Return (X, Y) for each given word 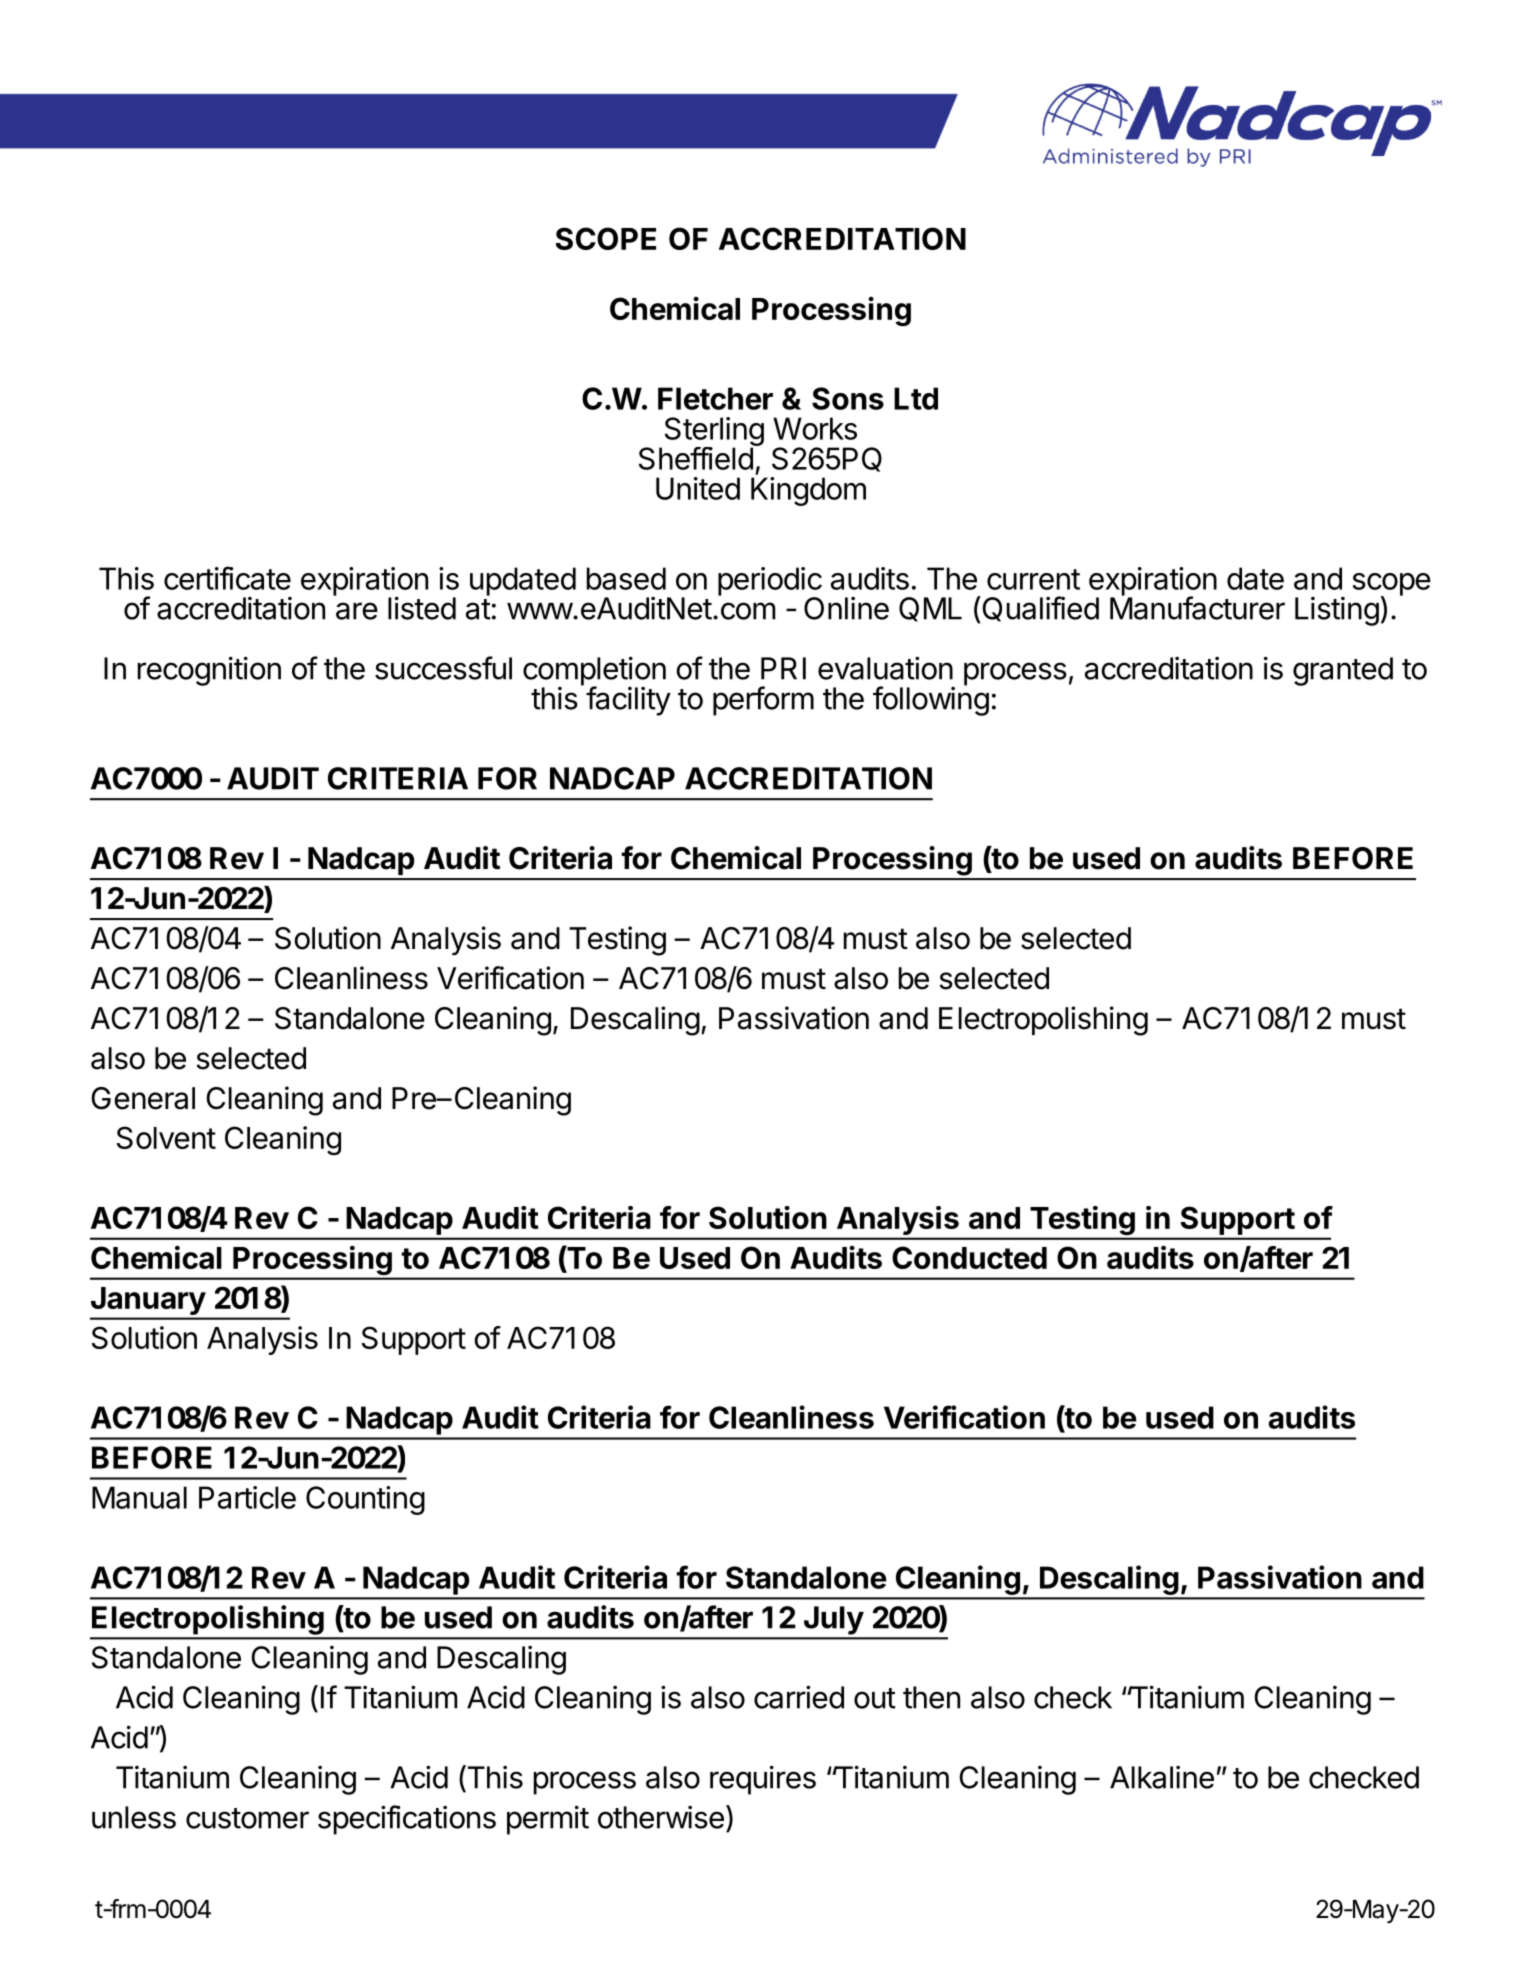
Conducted (969, 1257)
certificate (227, 578)
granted (1343, 671)
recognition (209, 671)
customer (247, 1818)
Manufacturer (1197, 607)
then (931, 1697)
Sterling (714, 433)
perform (763, 701)
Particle (247, 1497)
